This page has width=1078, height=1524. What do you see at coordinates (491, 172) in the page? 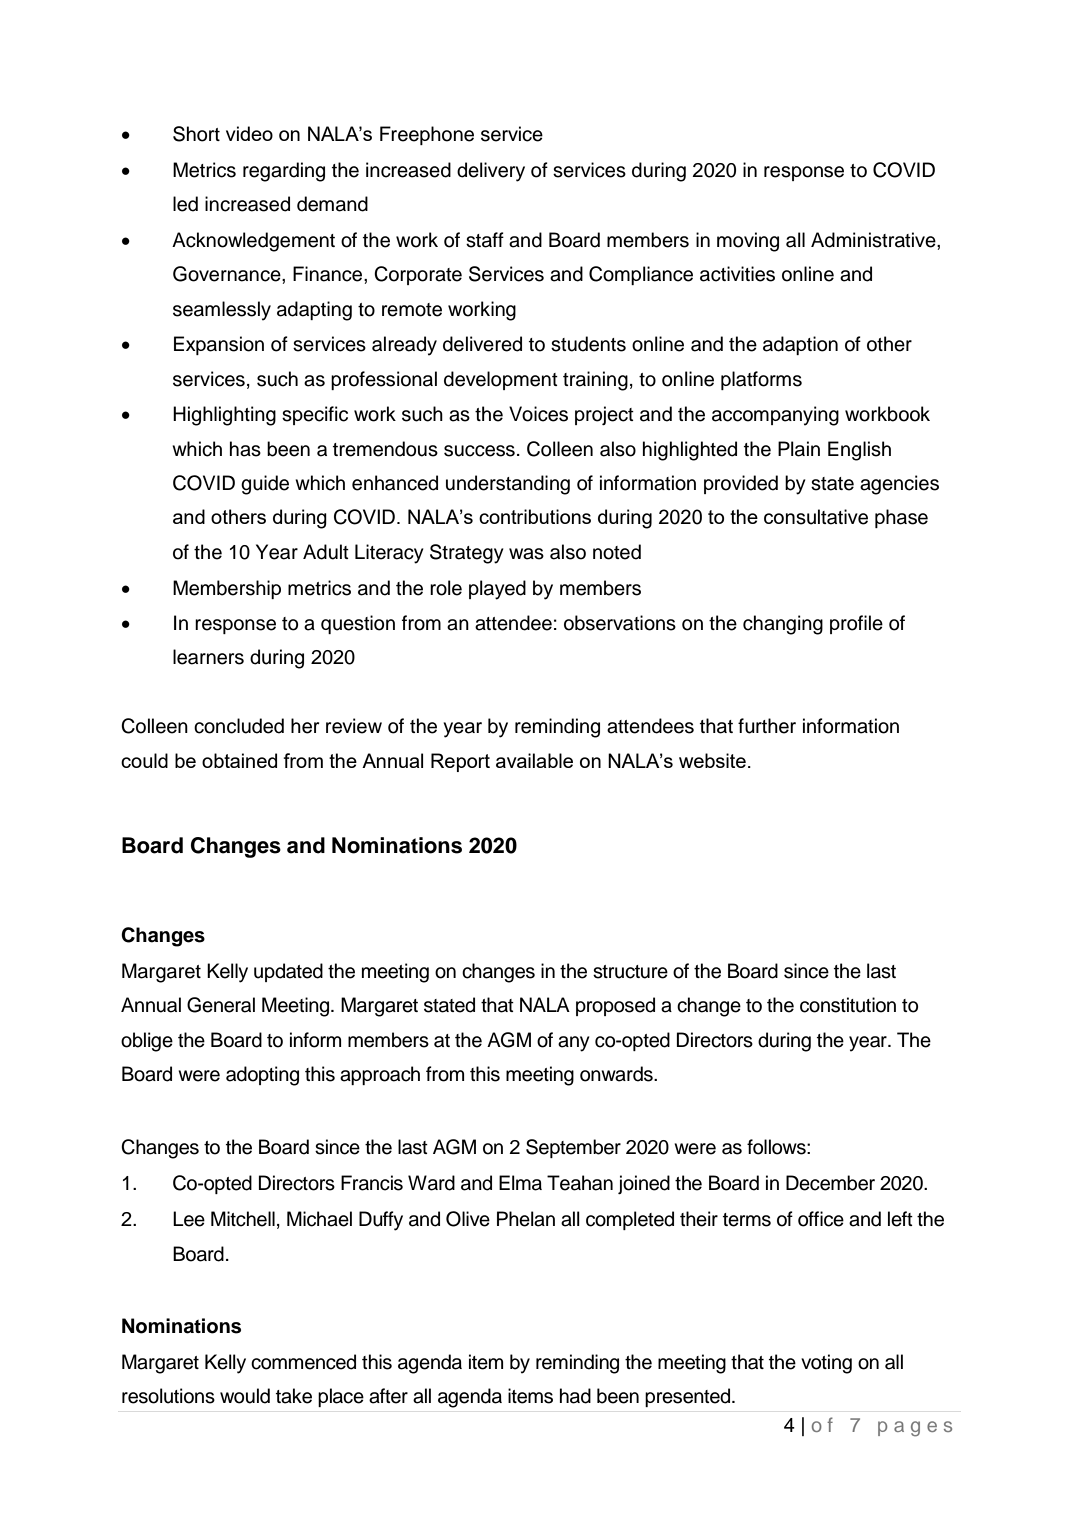
I see `delivery` at bounding box center [491, 172].
